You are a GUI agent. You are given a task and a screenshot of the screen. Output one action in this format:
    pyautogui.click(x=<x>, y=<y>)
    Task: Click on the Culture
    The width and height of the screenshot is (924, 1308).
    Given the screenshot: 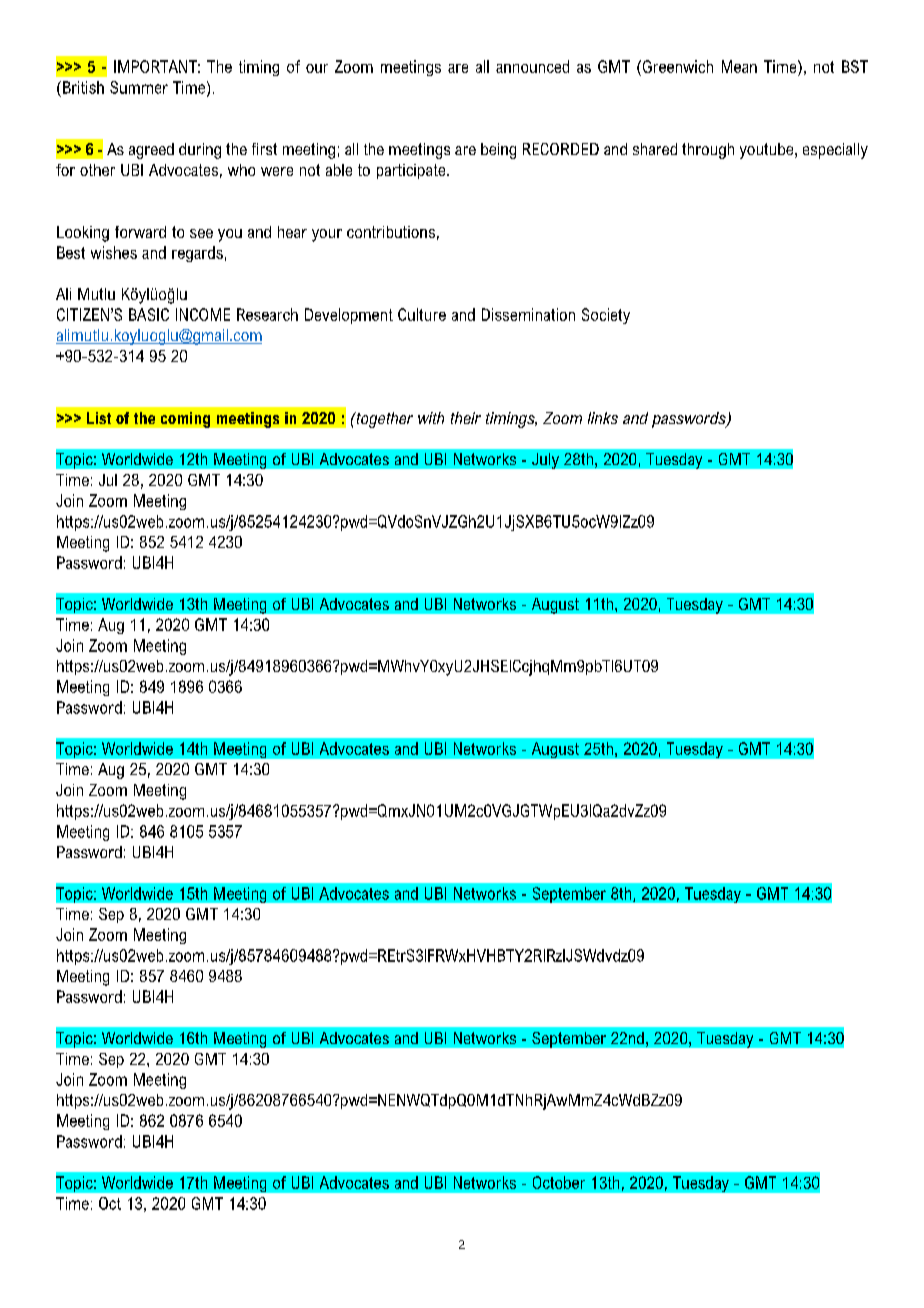 What is the action you would take?
    pyautogui.click(x=422, y=314)
